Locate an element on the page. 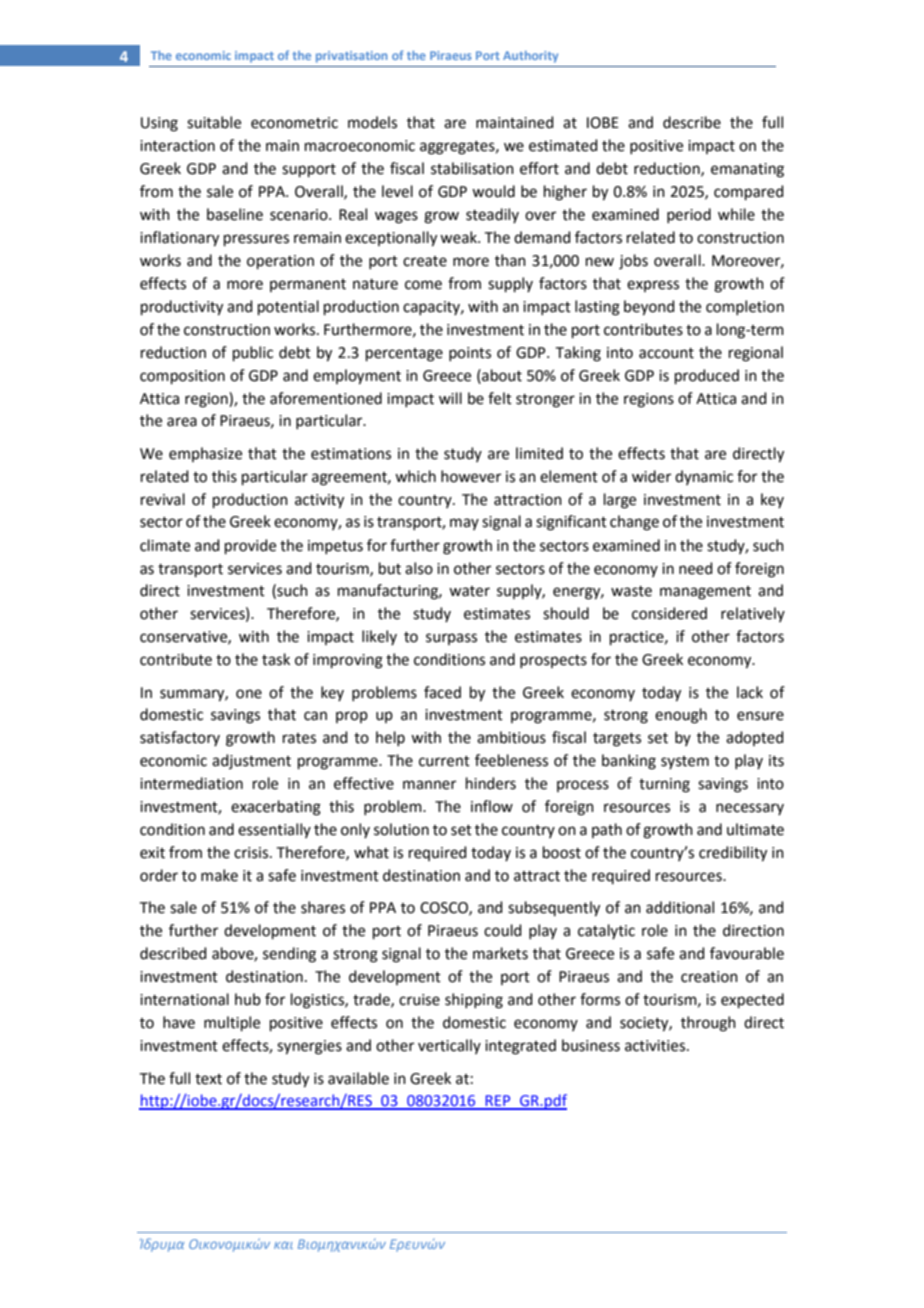  multiple is located at coordinates (232, 1023).
